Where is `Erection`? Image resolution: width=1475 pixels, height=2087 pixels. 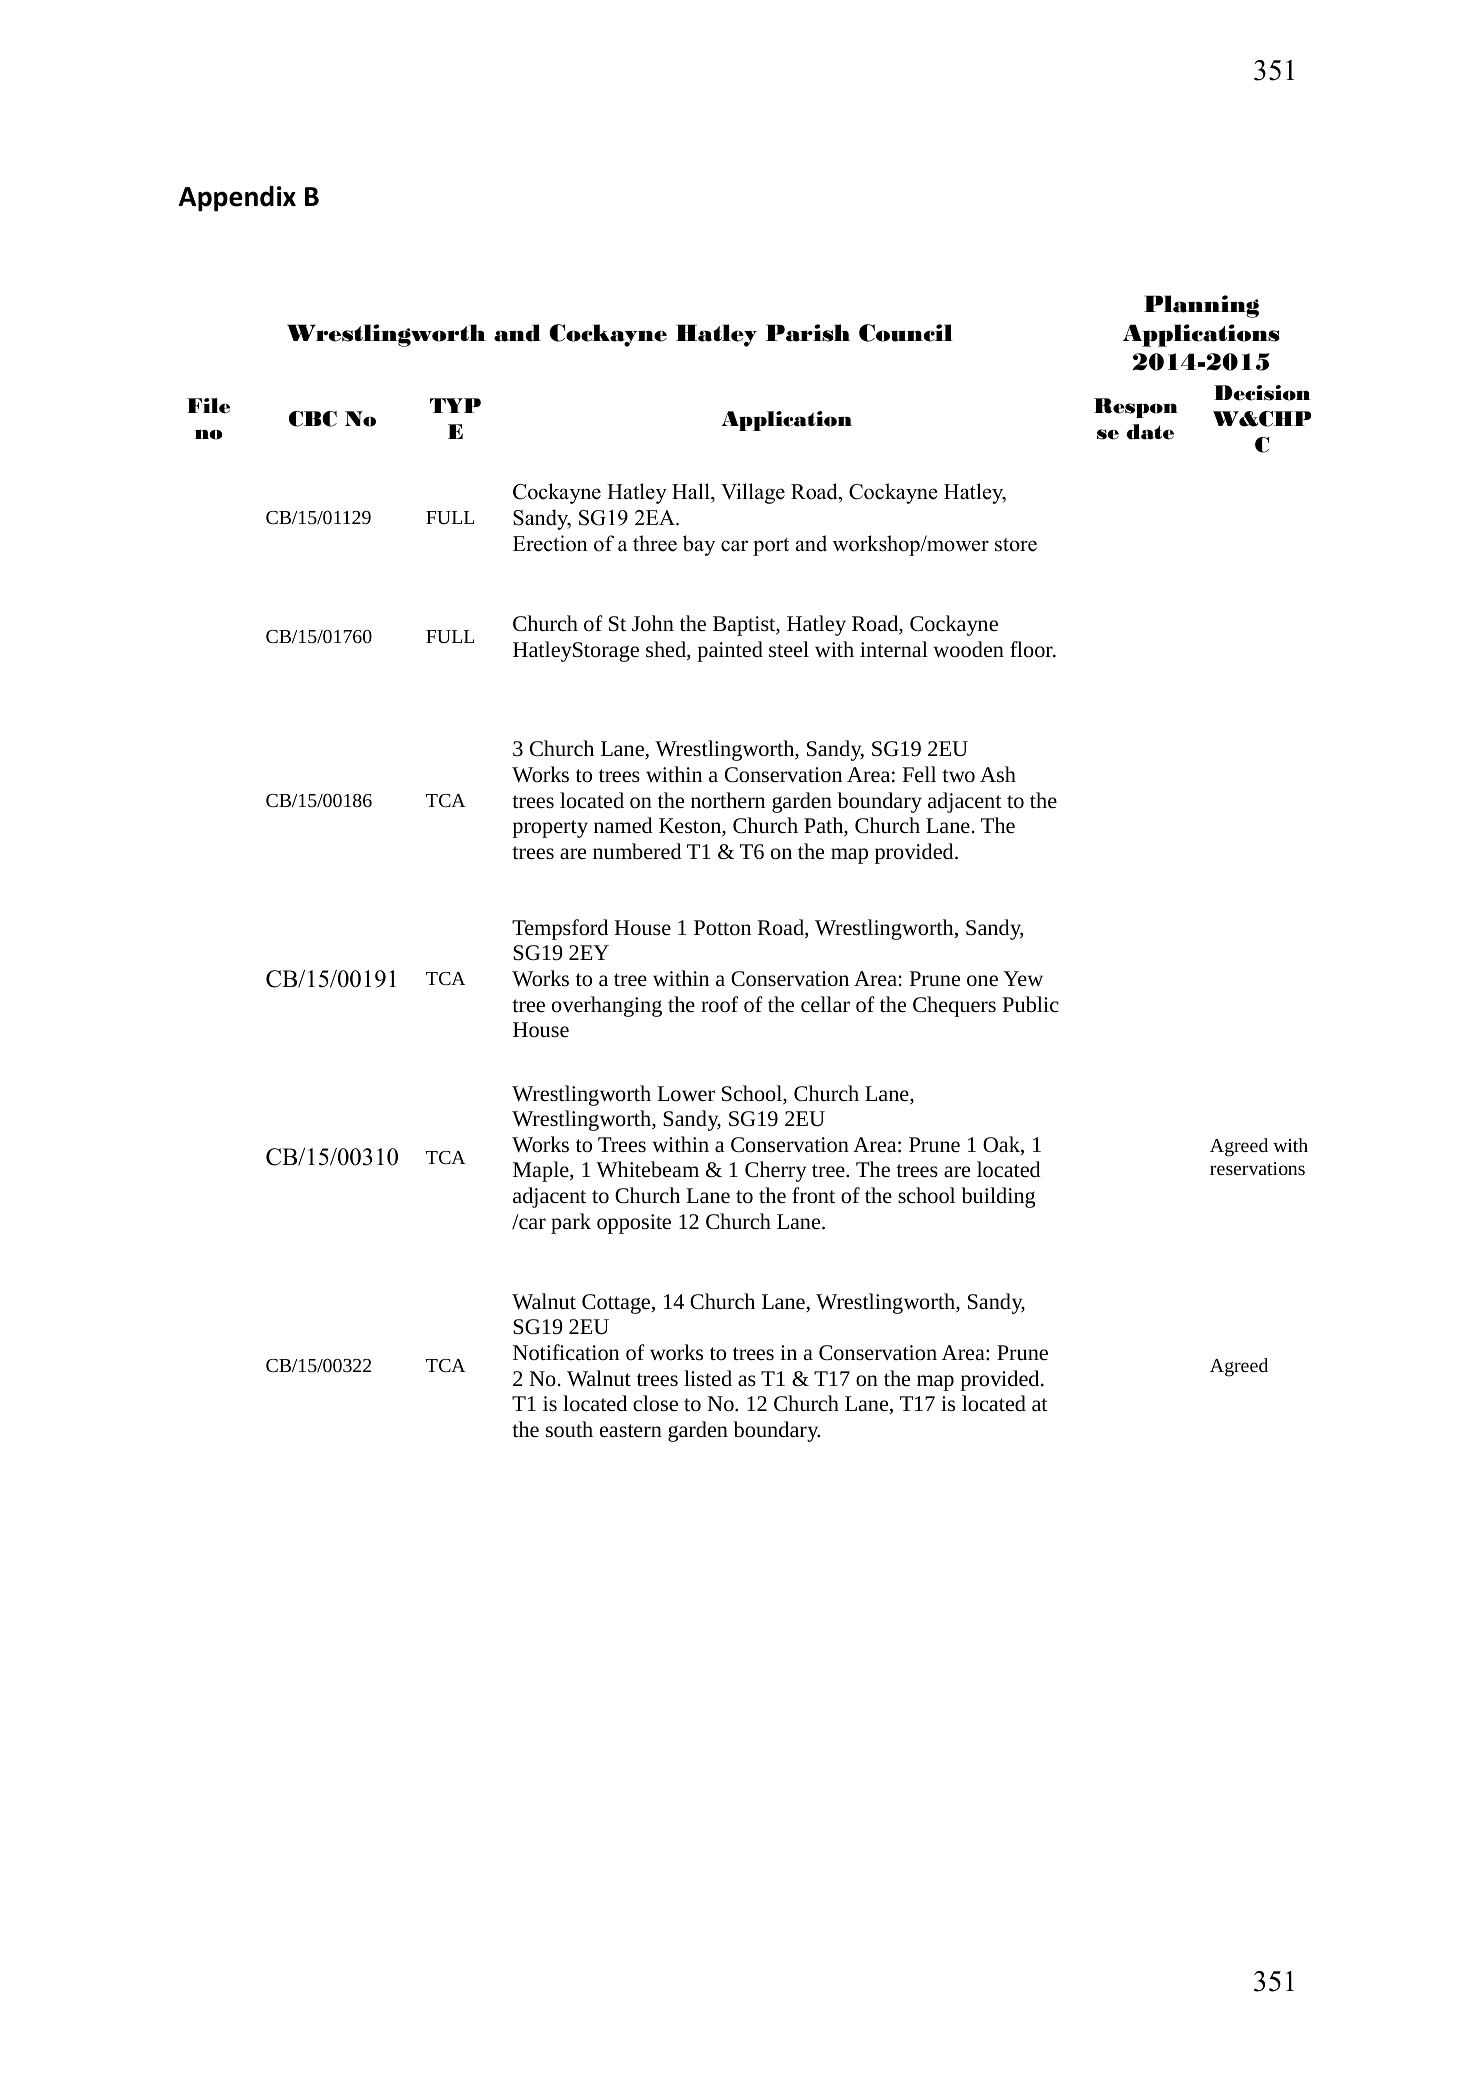 Erection is located at coordinates (550, 543).
